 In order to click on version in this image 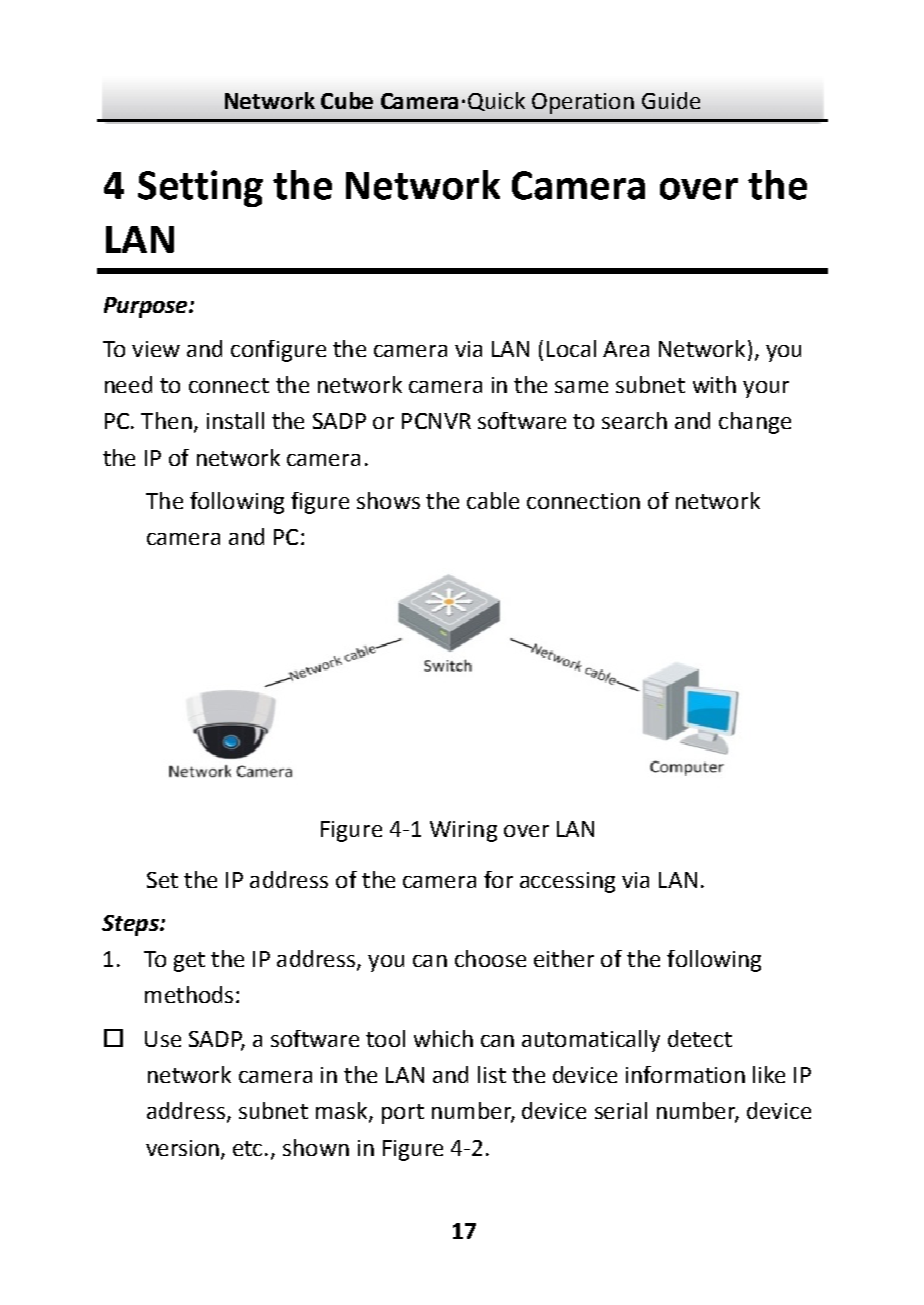, I will do `click(182, 1148)`.
